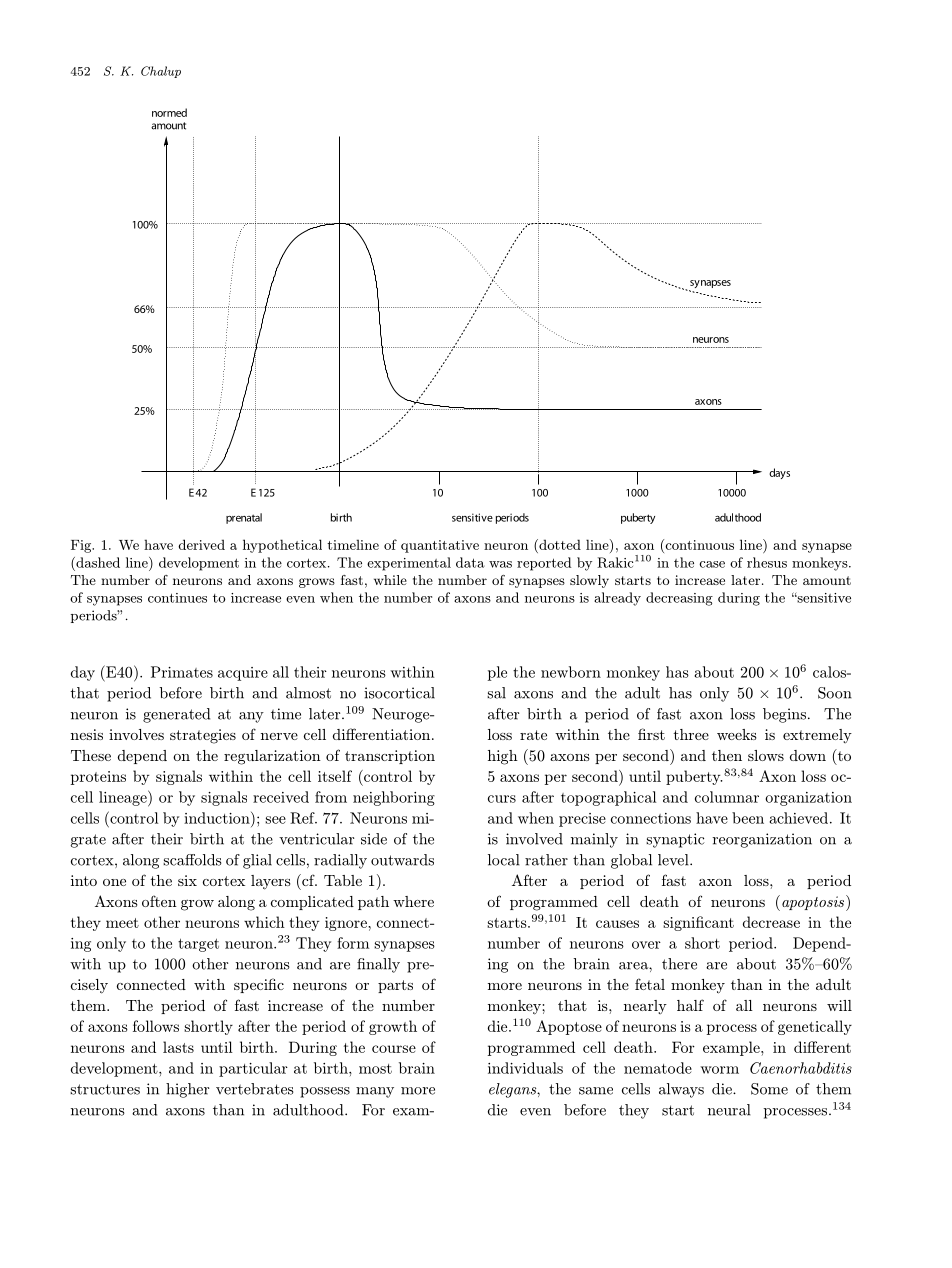 Image resolution: width=952 pixels, height=1268 pixels. I want to click on prenatal, so click(244, 518).
